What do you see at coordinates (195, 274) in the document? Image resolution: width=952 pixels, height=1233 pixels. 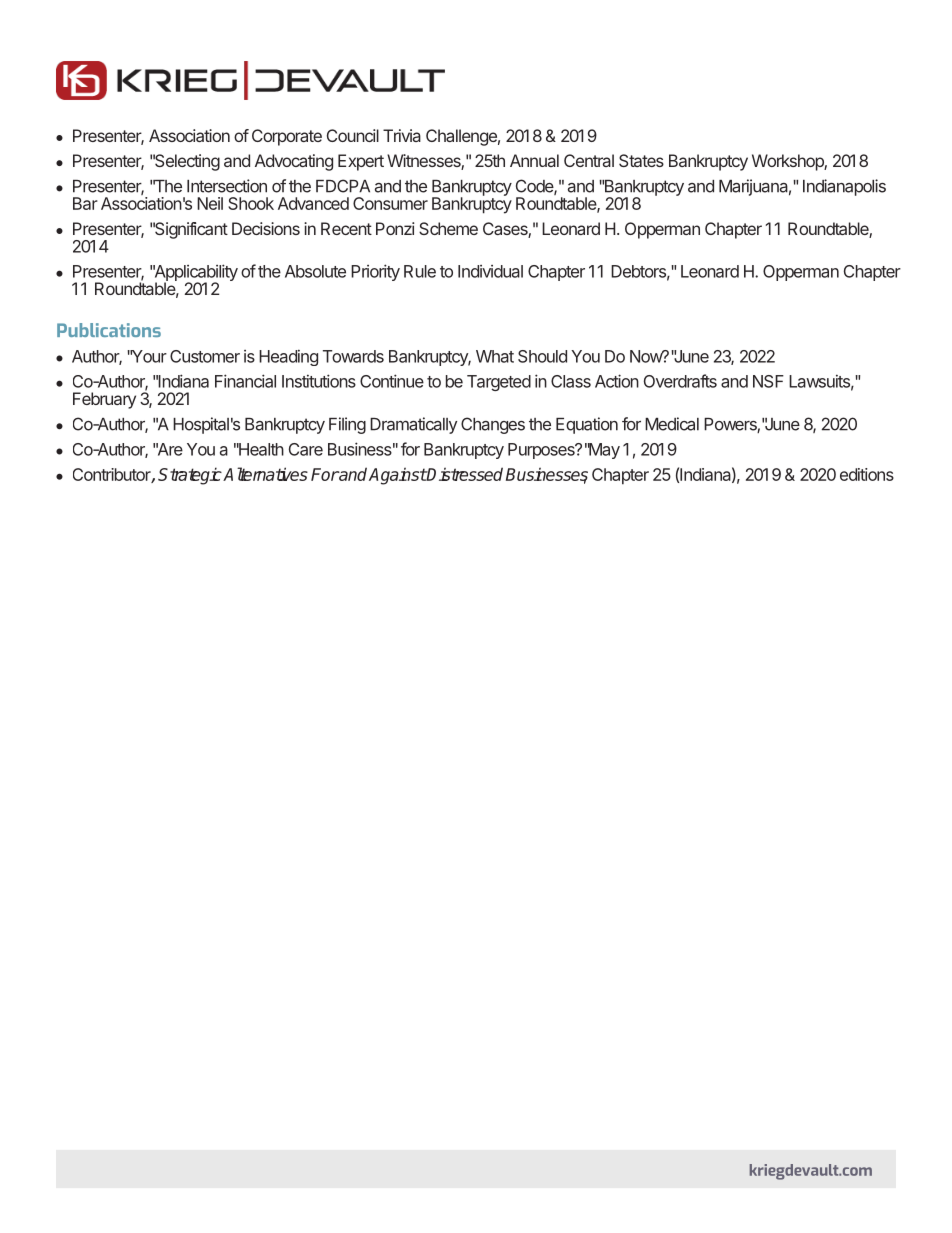 I see `Applicability` at bounding box center [195, 274].
